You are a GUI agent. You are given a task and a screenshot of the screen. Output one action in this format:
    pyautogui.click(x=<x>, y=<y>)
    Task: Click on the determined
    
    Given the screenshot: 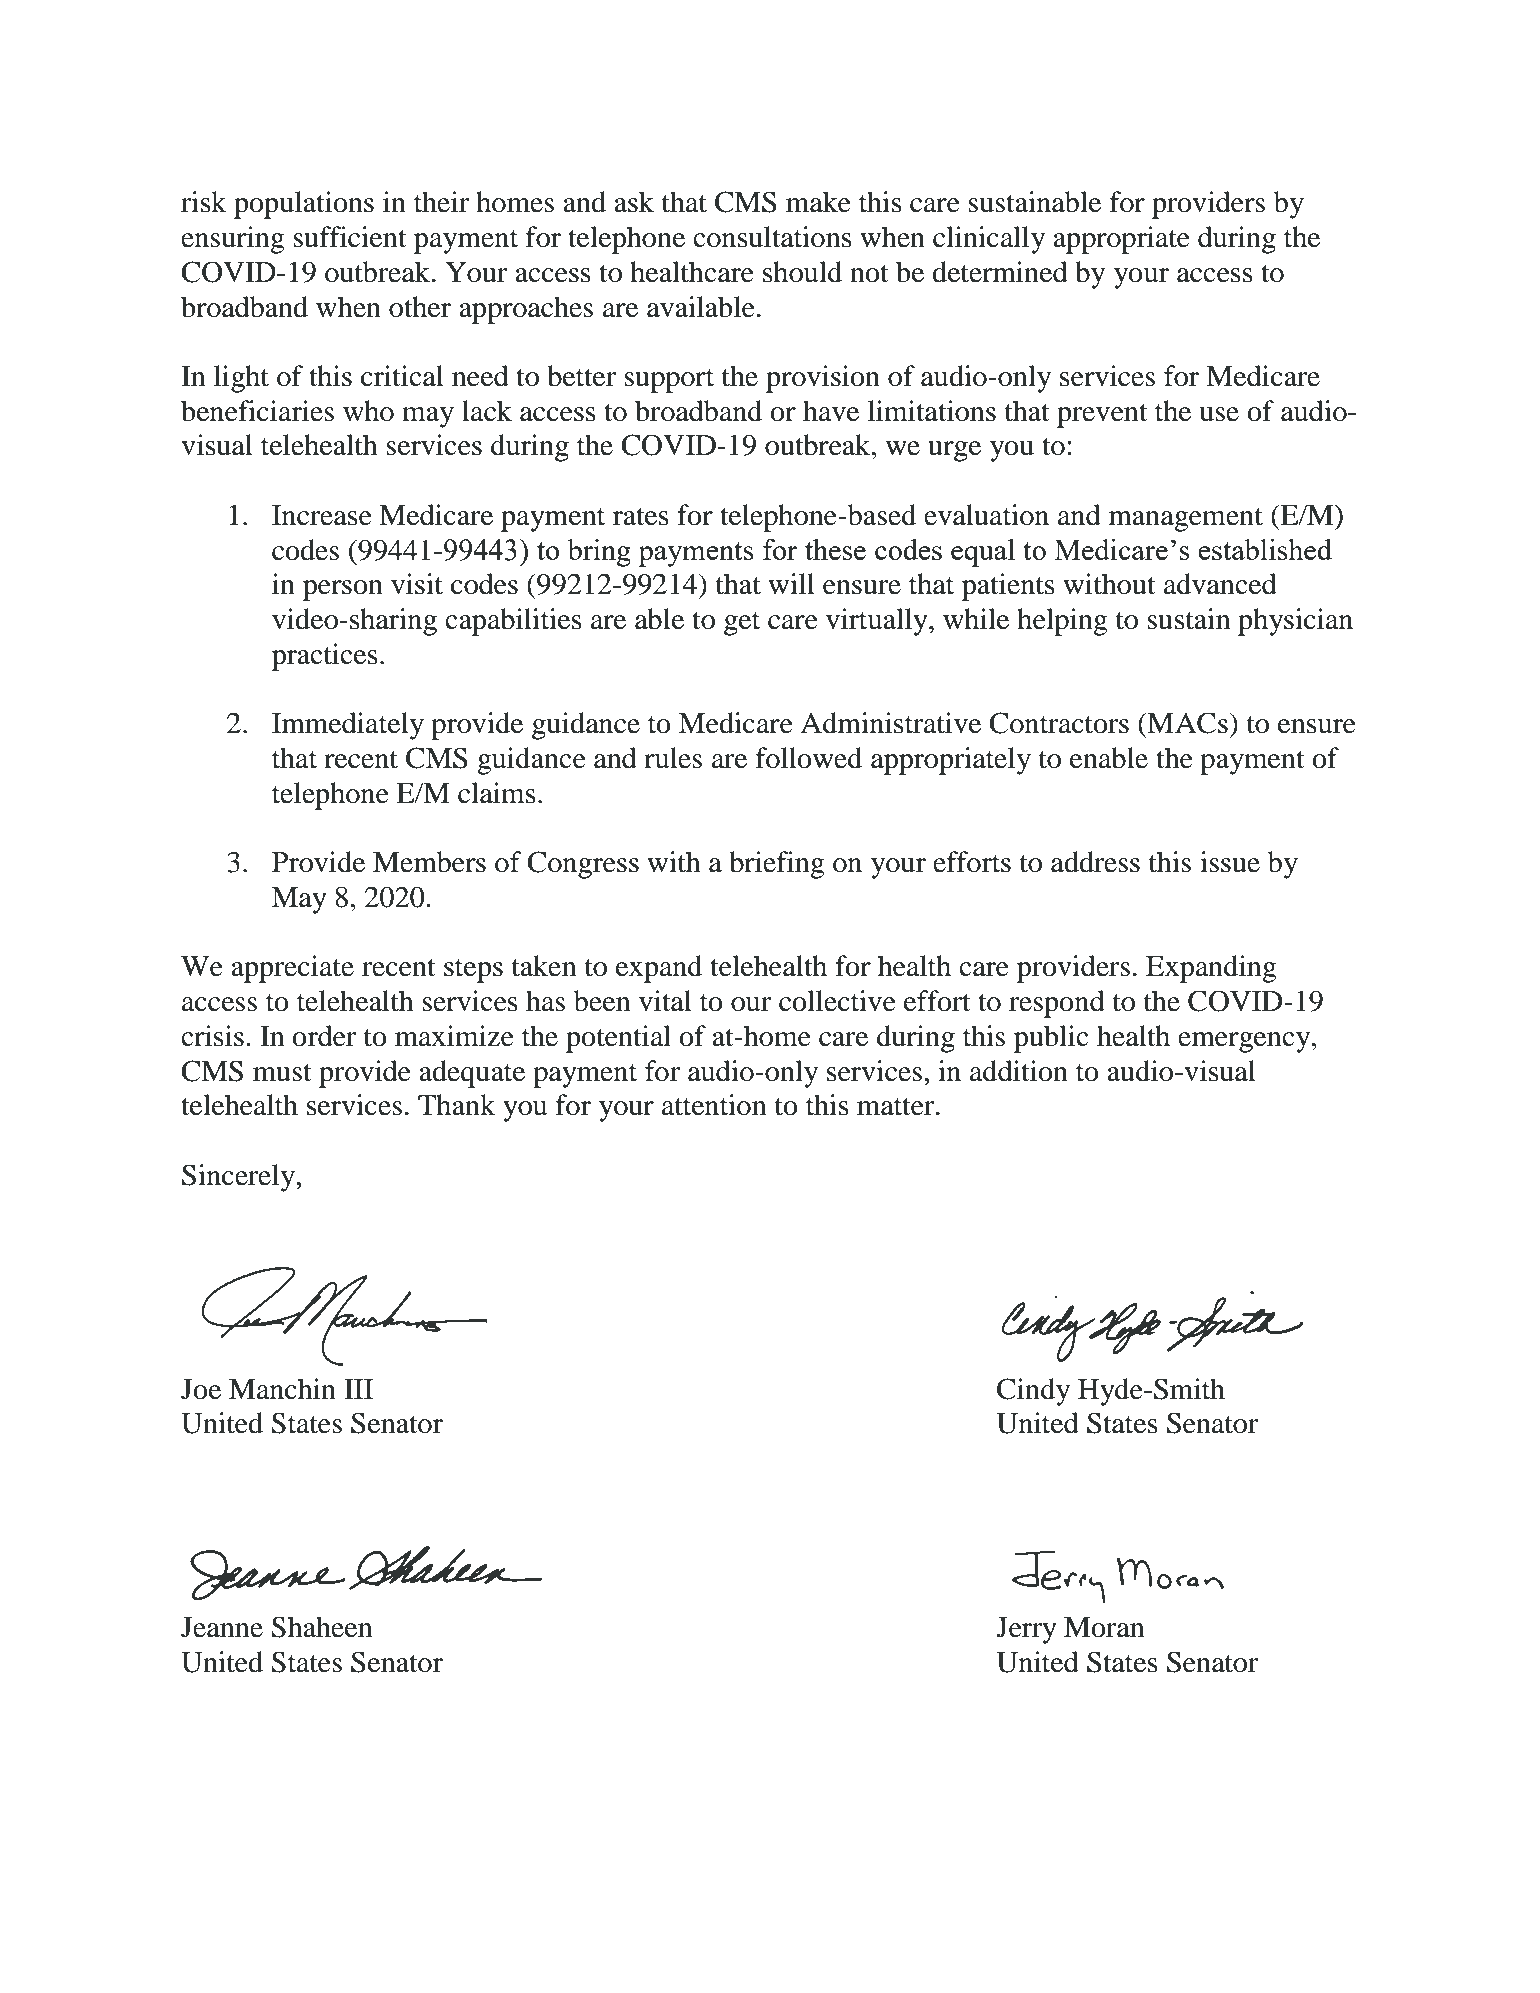 What is the action you would take?
    pyautogui.click(x=1000, y=272)
